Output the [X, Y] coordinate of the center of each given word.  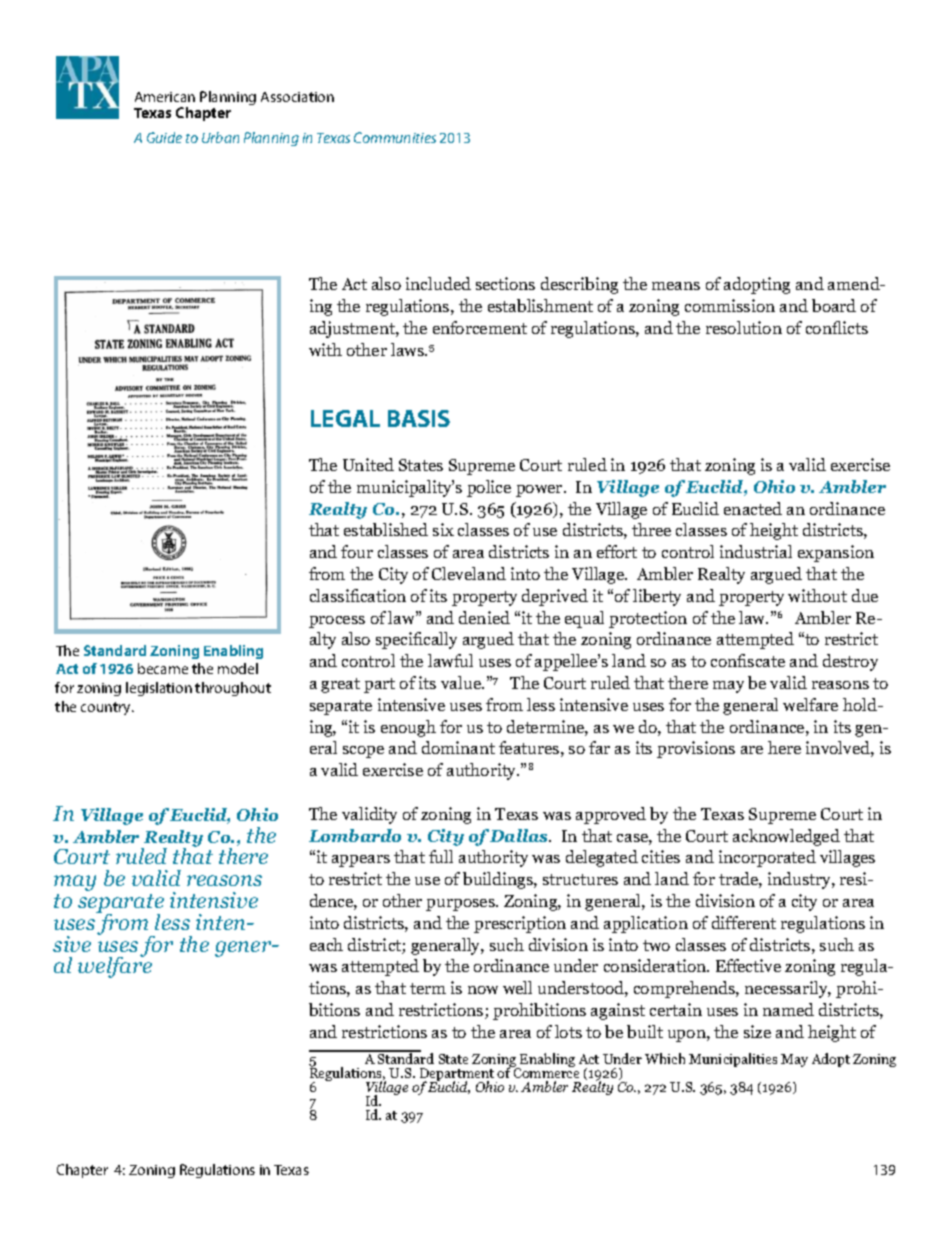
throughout [233, 689]
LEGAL [345, 418]
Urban [220, 137]
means [676, 286]
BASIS [419, 418]
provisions [696, 749]
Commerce [545, 1074]
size [757, 1031]
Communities [395, 137]
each [326, 944]
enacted [753, 508]
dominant [458, 747]
